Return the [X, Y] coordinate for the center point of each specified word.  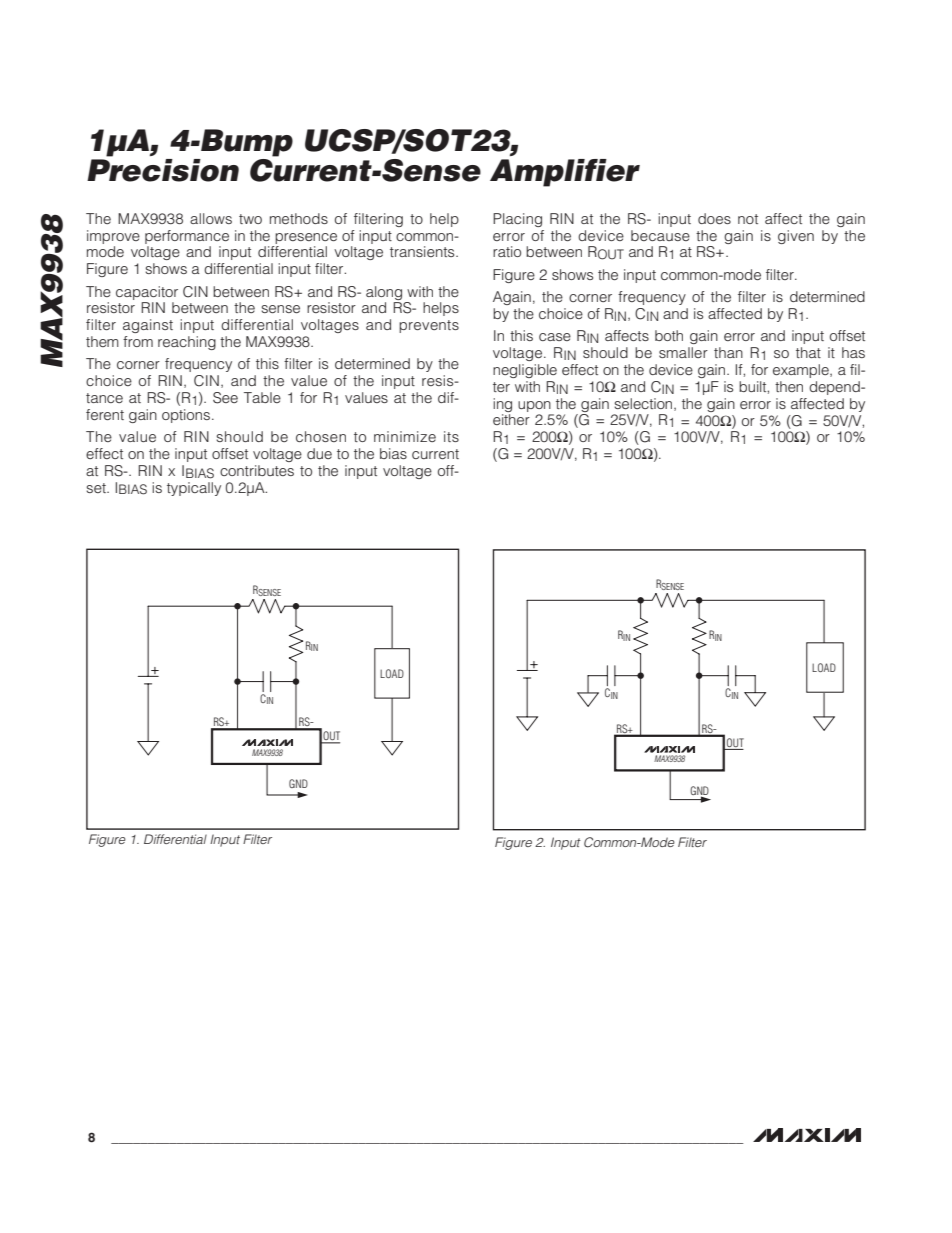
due [319, 453]
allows [211, 218]
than [728, 352]
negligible [525, 371]
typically [194, 489]
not [748, 219]
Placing [517, 220]
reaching [187, 343]
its [451, 436]
